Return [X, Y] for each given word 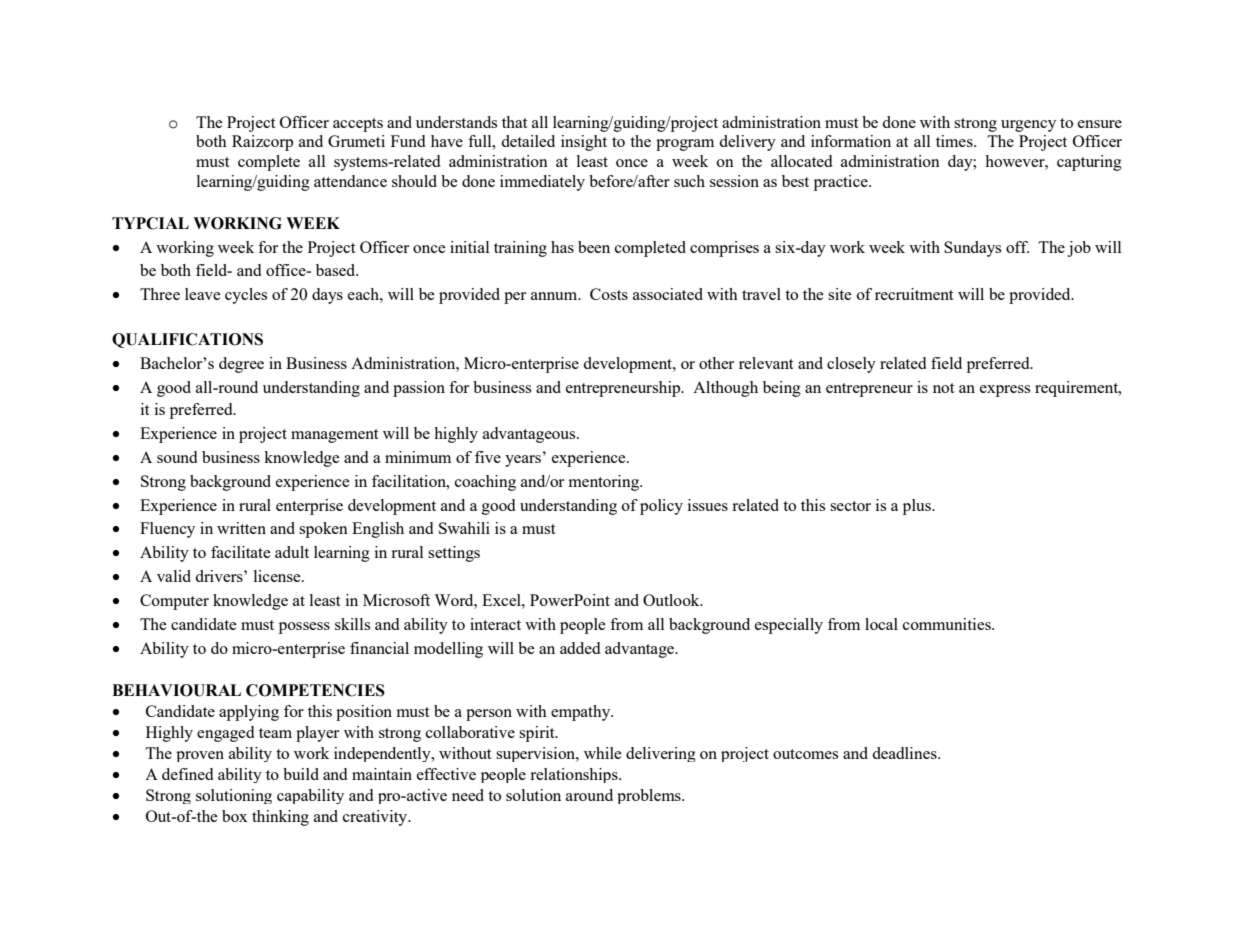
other [716, 363]
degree [241, 365]
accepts [358, 125]
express [1005, 391]
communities [948, 624]
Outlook [672, 600]
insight [584, 143]
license [278, 576]
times [955, 141]
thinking [280, 818]
